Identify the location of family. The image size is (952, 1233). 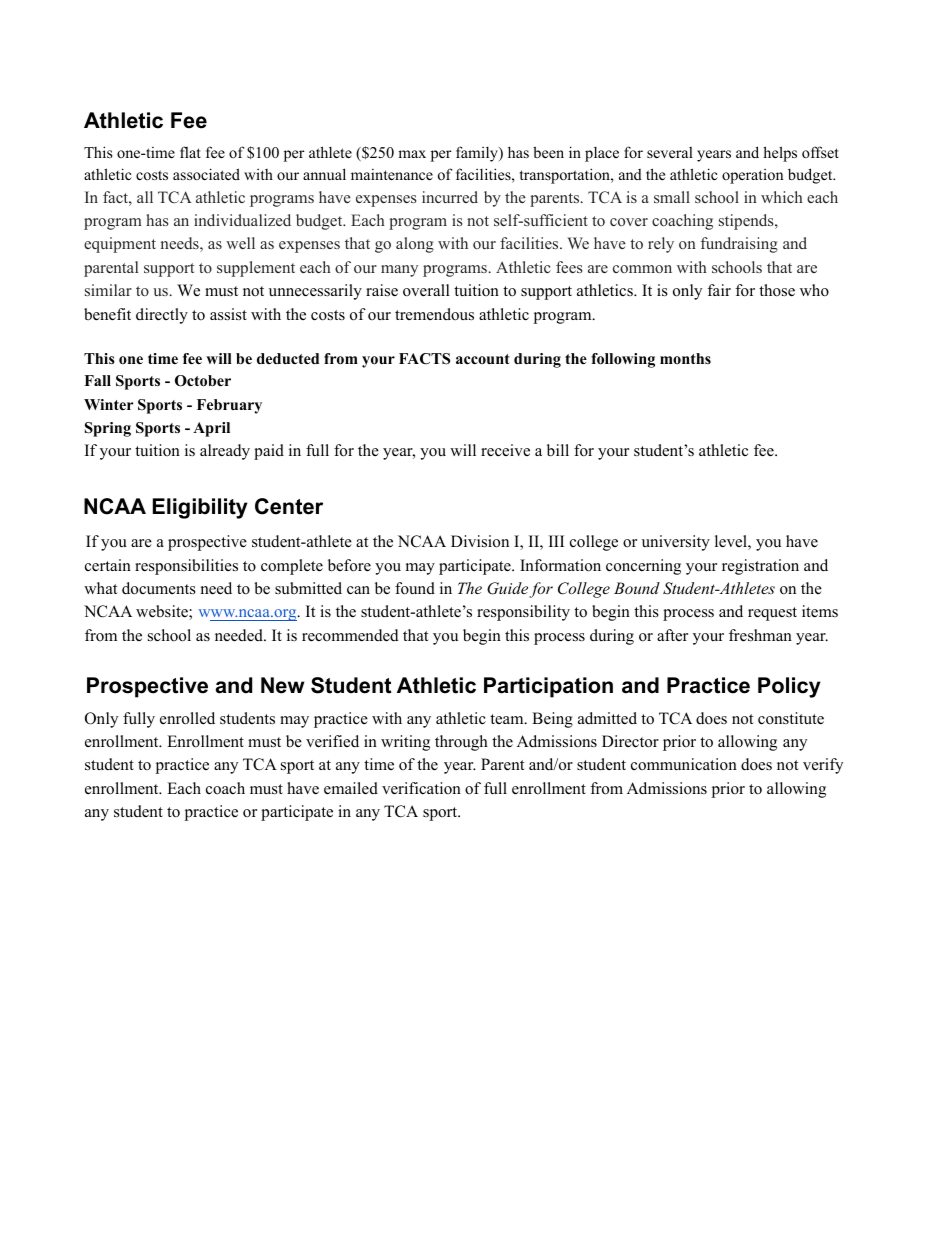
(478, 154).
